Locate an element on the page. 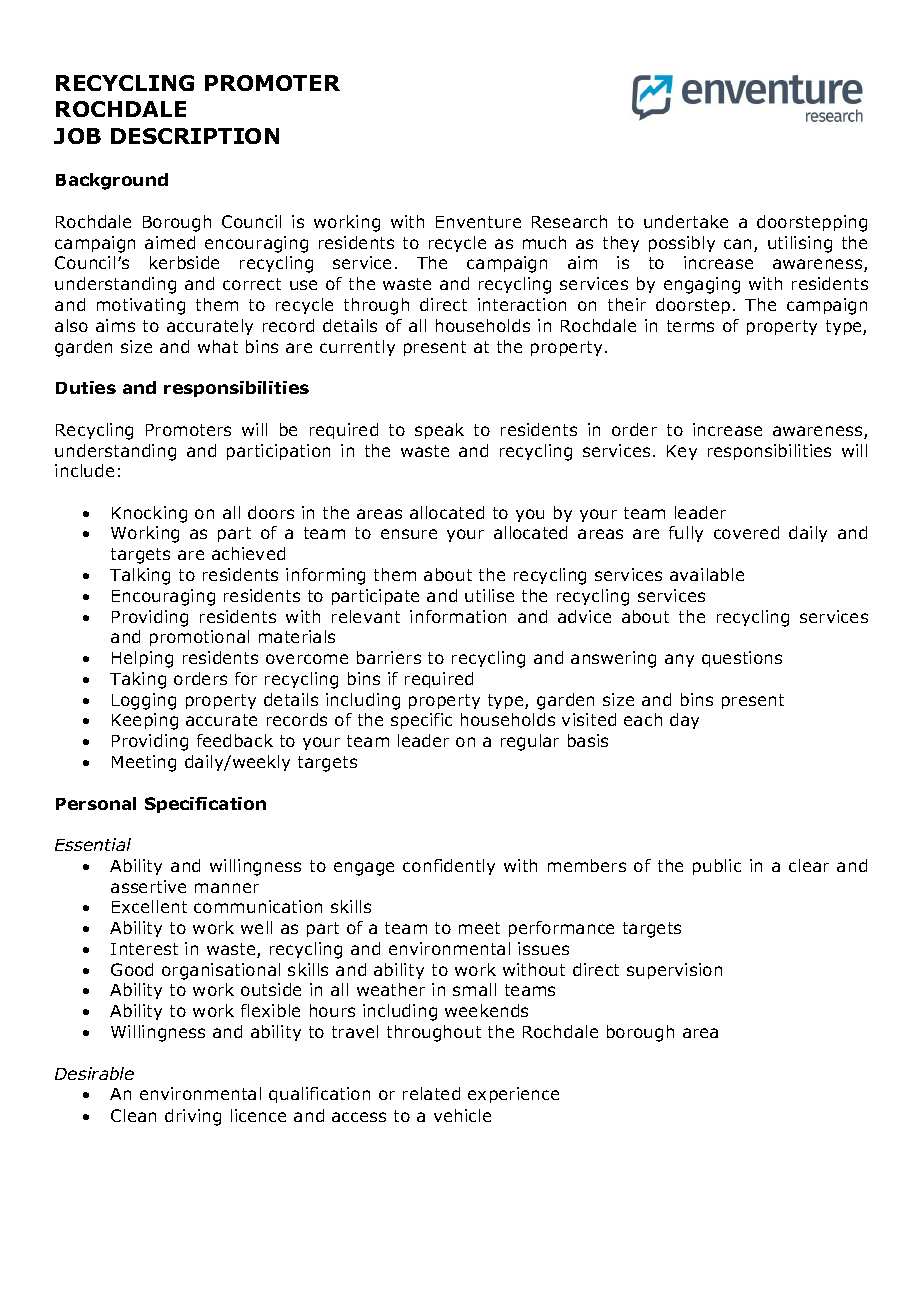 Image resolution: width=924 pixels, height=1308 pixels. information is located at coordinates (458, 616).
